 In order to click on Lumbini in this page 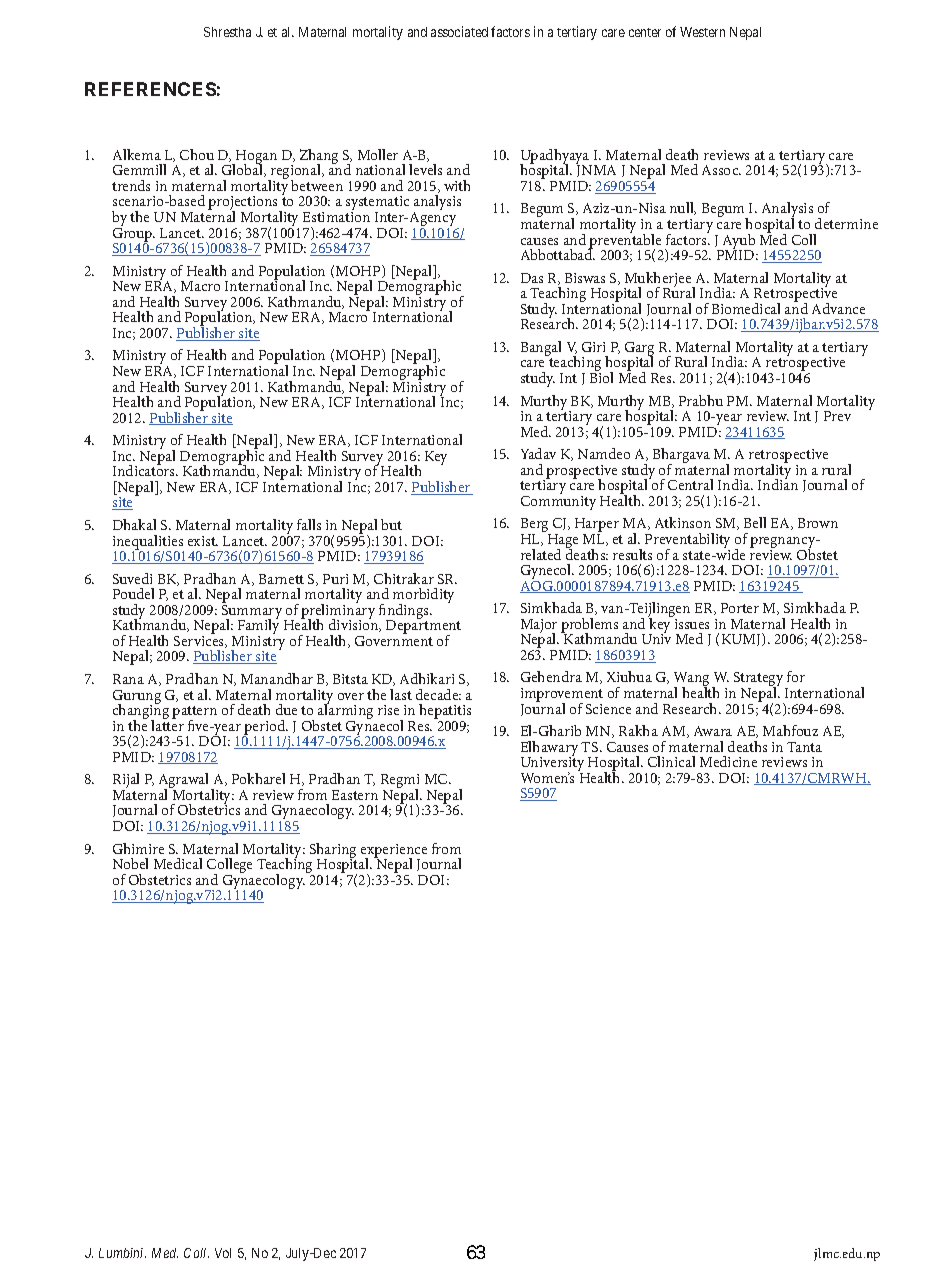, I will do `click(122, 1253)`.
